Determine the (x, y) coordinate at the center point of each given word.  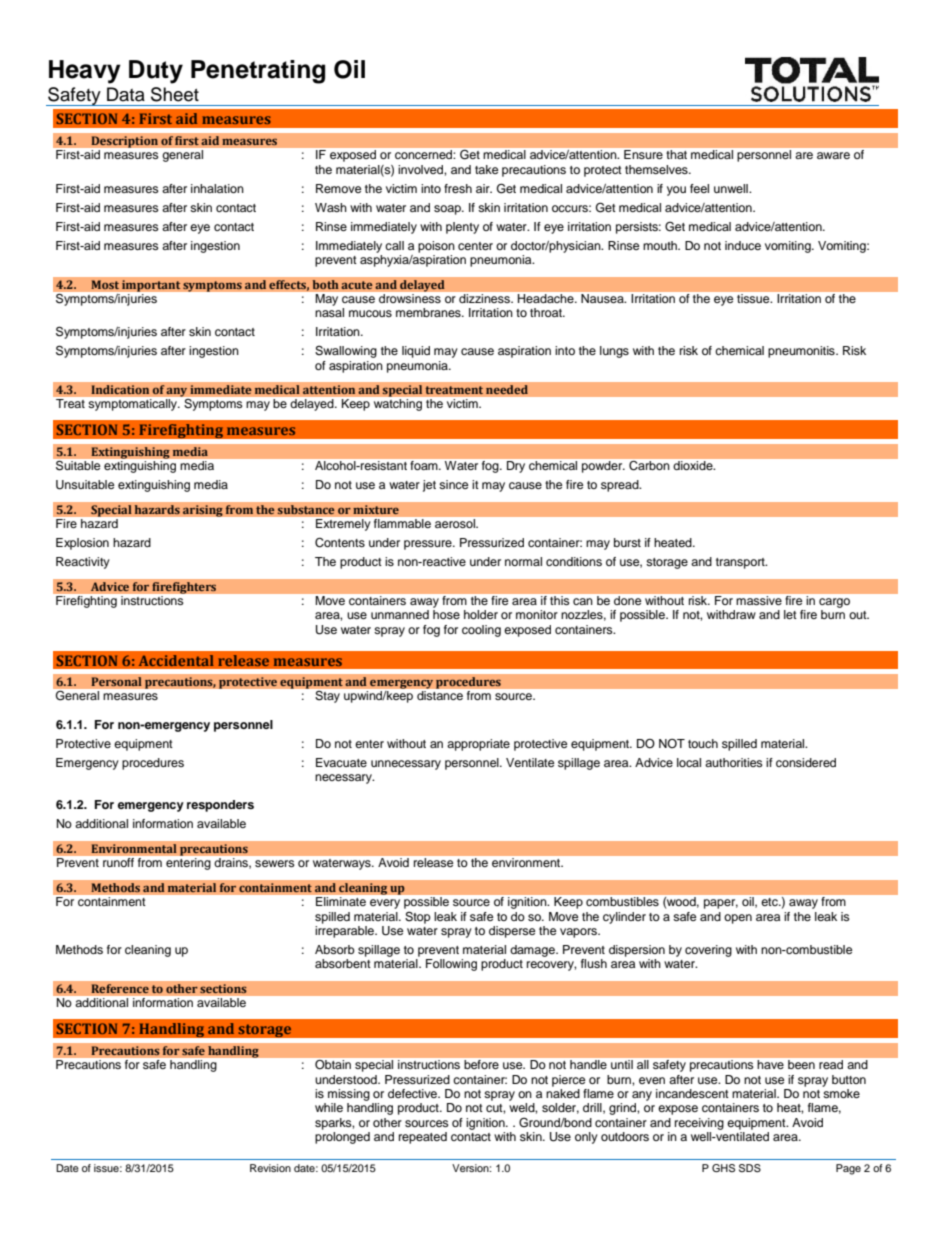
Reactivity (83, 563)
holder (481, 614)
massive (759, 600)
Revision (270, 1168)
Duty (156, 72)
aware (833, 155)
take (486, 169)
